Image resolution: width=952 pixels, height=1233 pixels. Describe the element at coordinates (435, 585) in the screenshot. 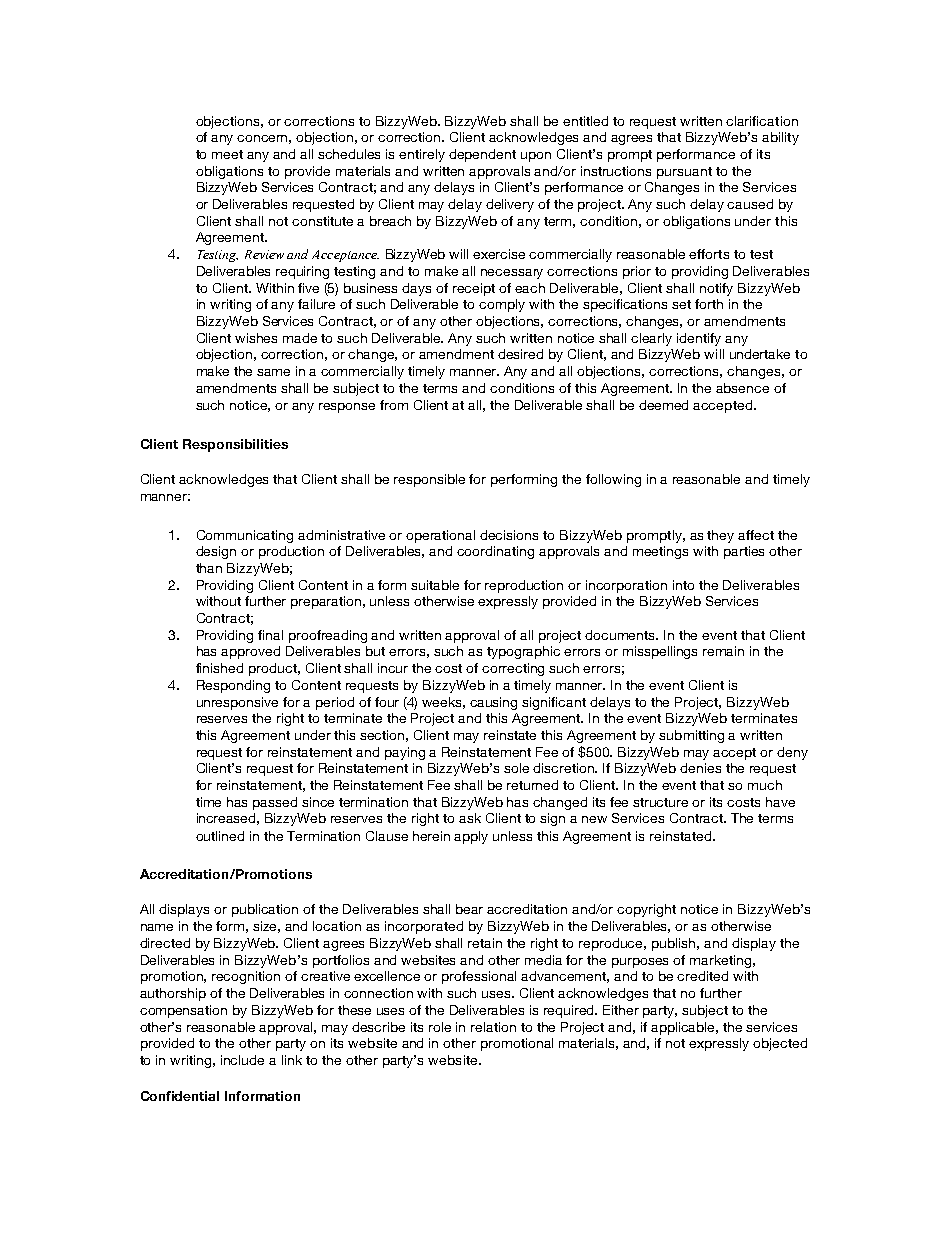

I see `suitable` at that location.
